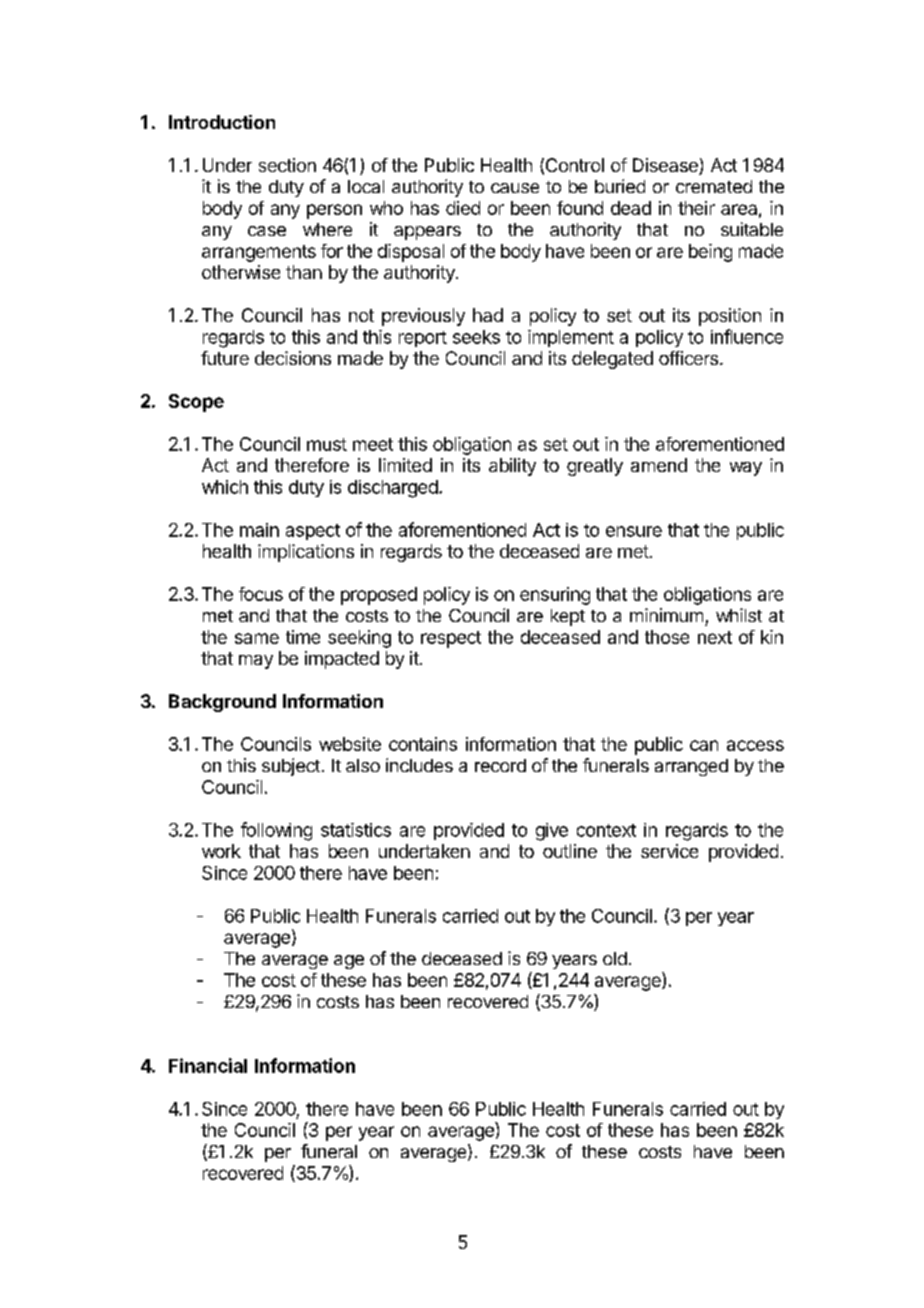 The image size is (924, 1308). What do you see at coordinates (276, 831) in the page?
I see `following` at bounding box center [276, 831].
